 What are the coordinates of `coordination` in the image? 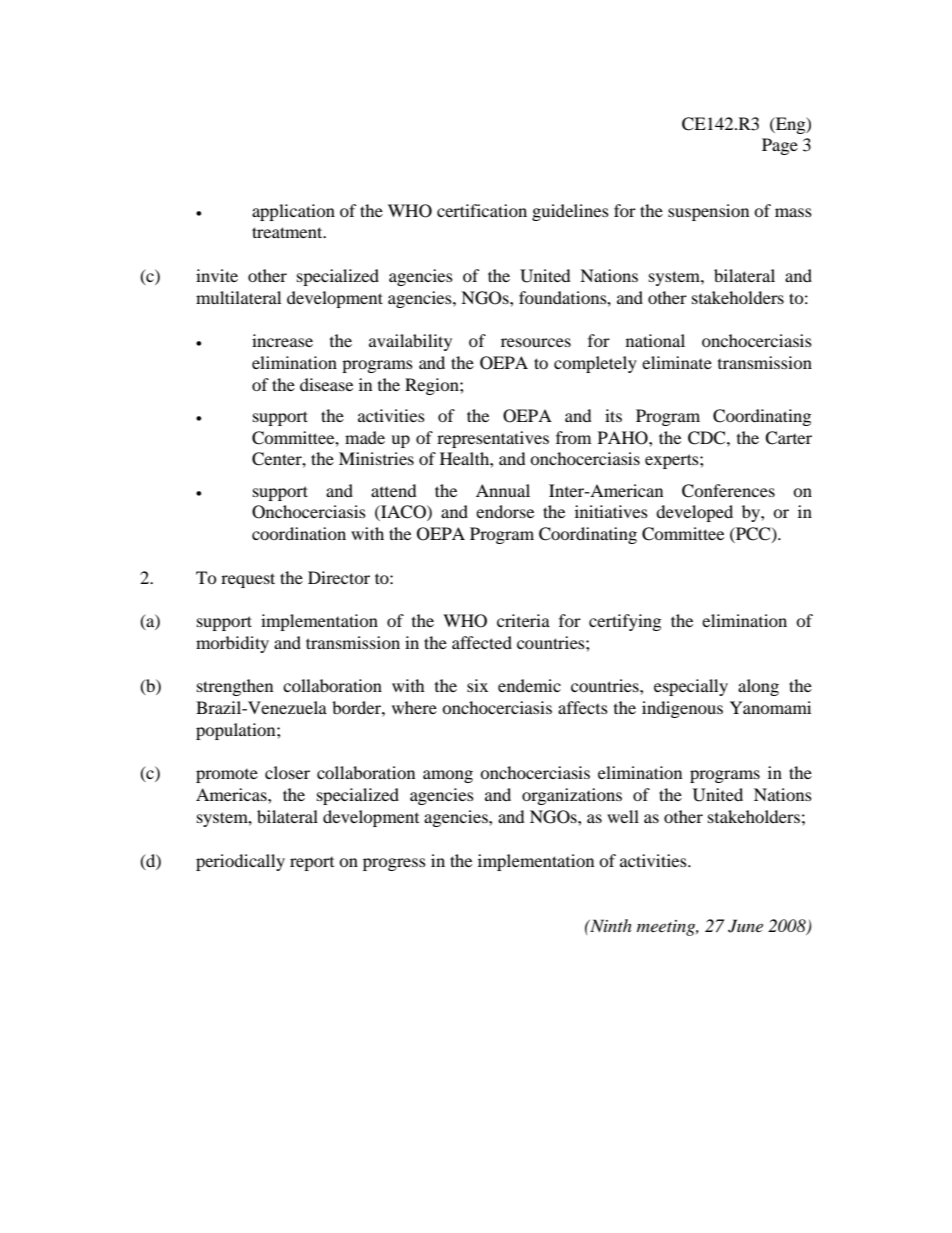 It's located at (299, 533).
